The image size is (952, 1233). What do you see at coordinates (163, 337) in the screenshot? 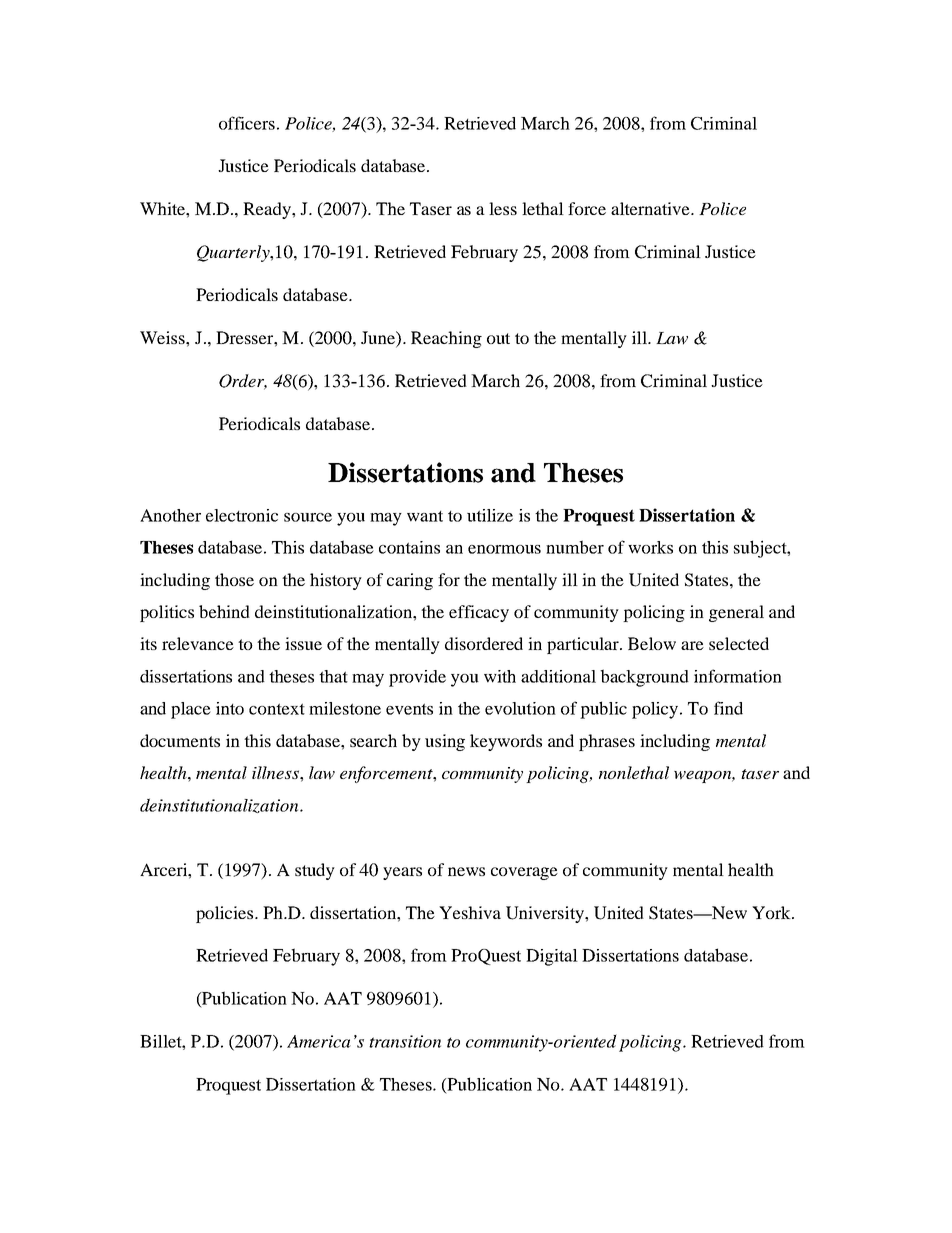
I see `Weiss` at bounding box center [163, 337].
